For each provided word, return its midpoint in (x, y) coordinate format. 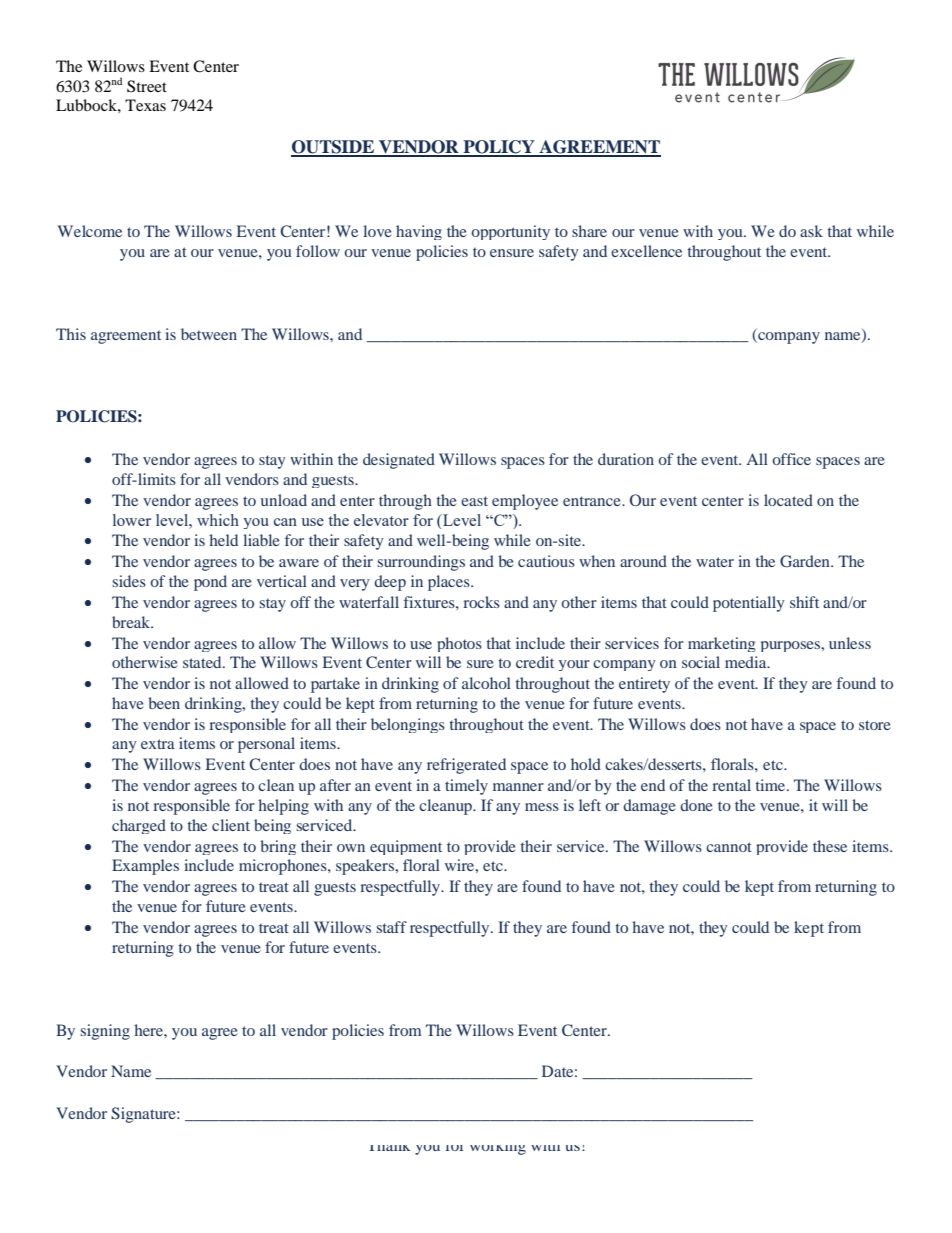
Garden (806, 561)
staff (392, 927)
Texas (145, 105)
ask (811, 231)
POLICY (499, 148)
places (450, 583)
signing (105, 1032)
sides (129, 581)
